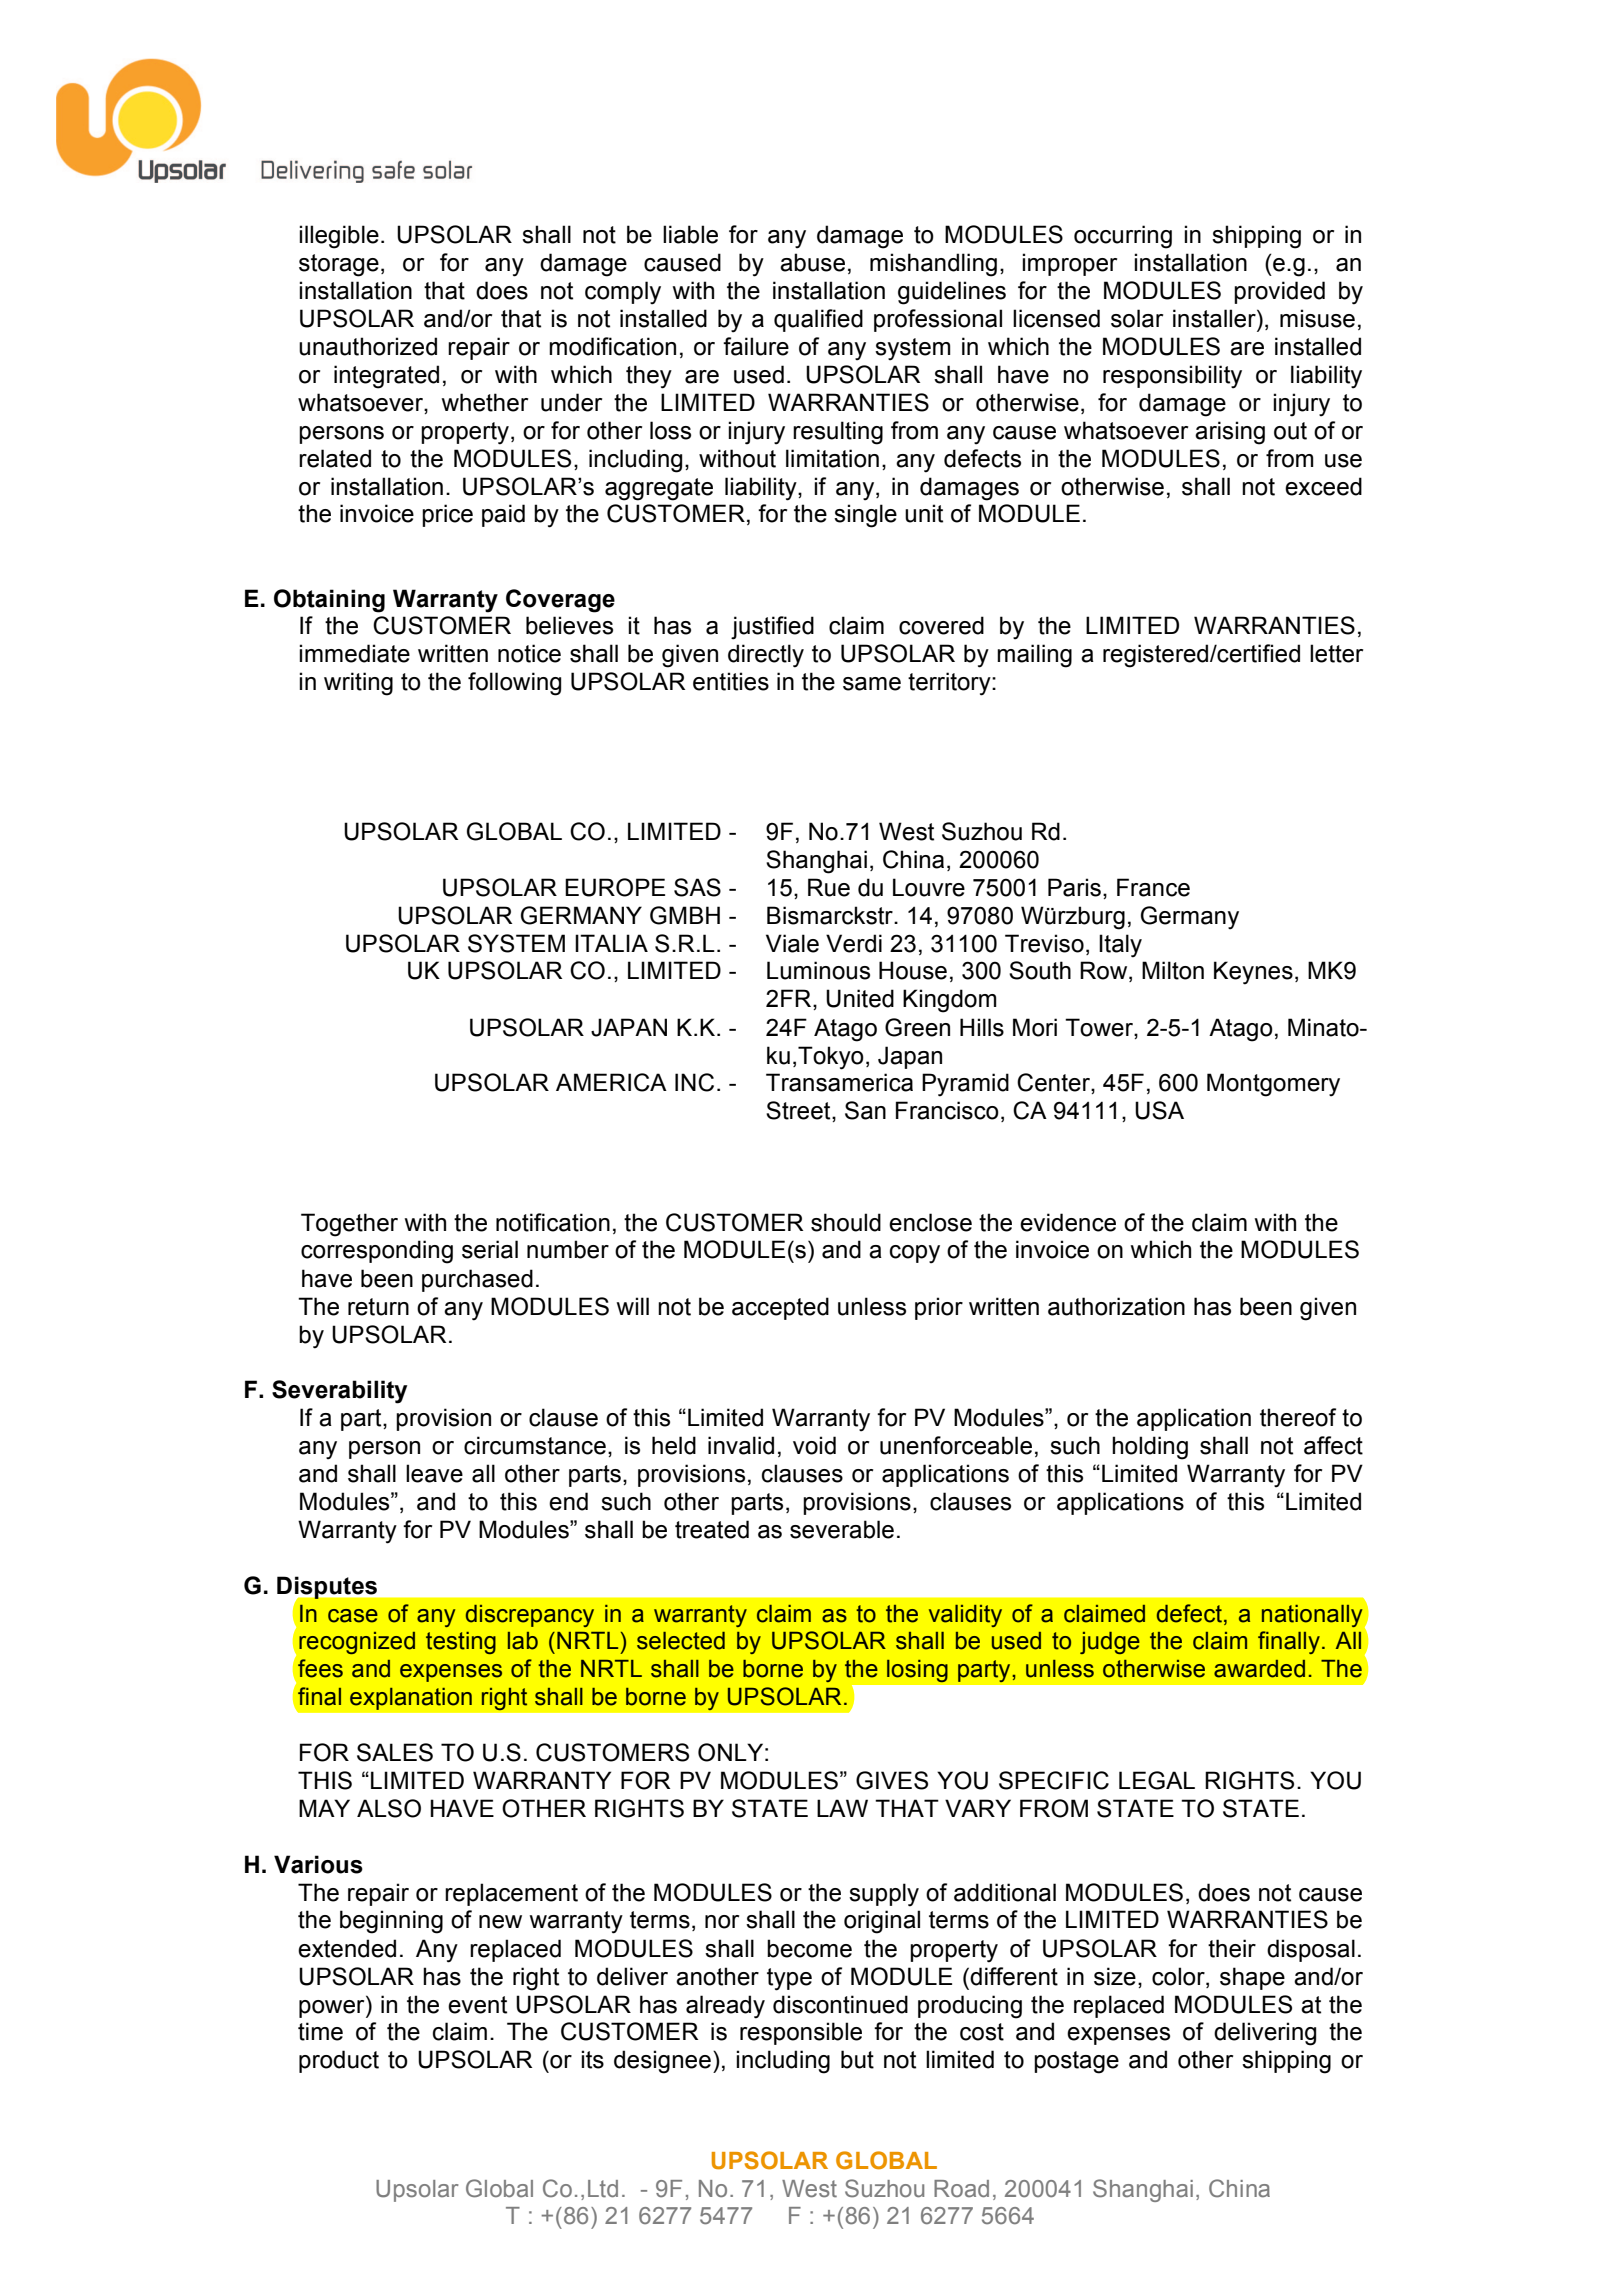 The image size is (1605, 2271). What do you see at coordinates (1215, 318) in the screenshot?
I see `installer` at bounding box center [1215, 318].
